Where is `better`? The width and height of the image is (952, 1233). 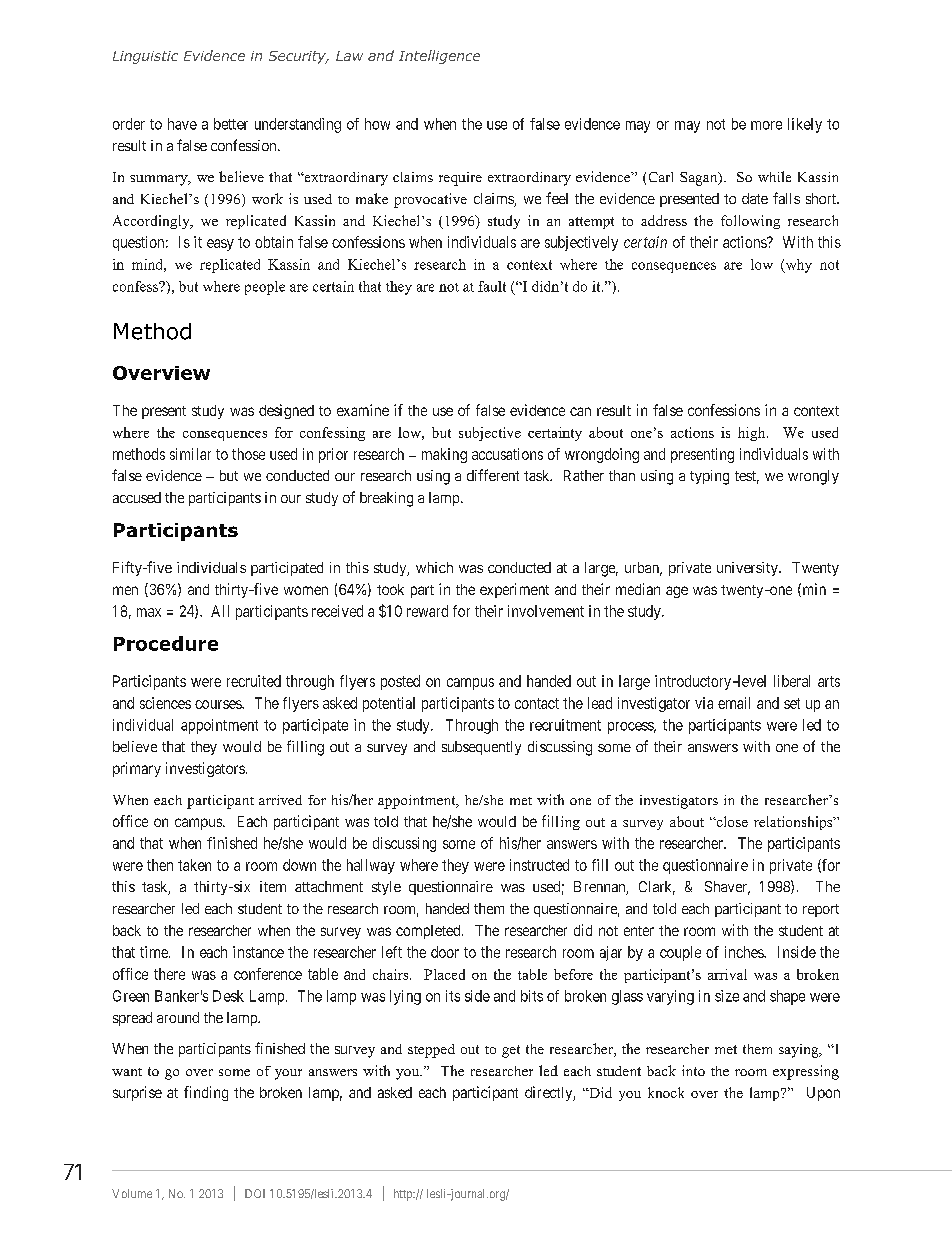 better is located at coordinates (231, 124).
